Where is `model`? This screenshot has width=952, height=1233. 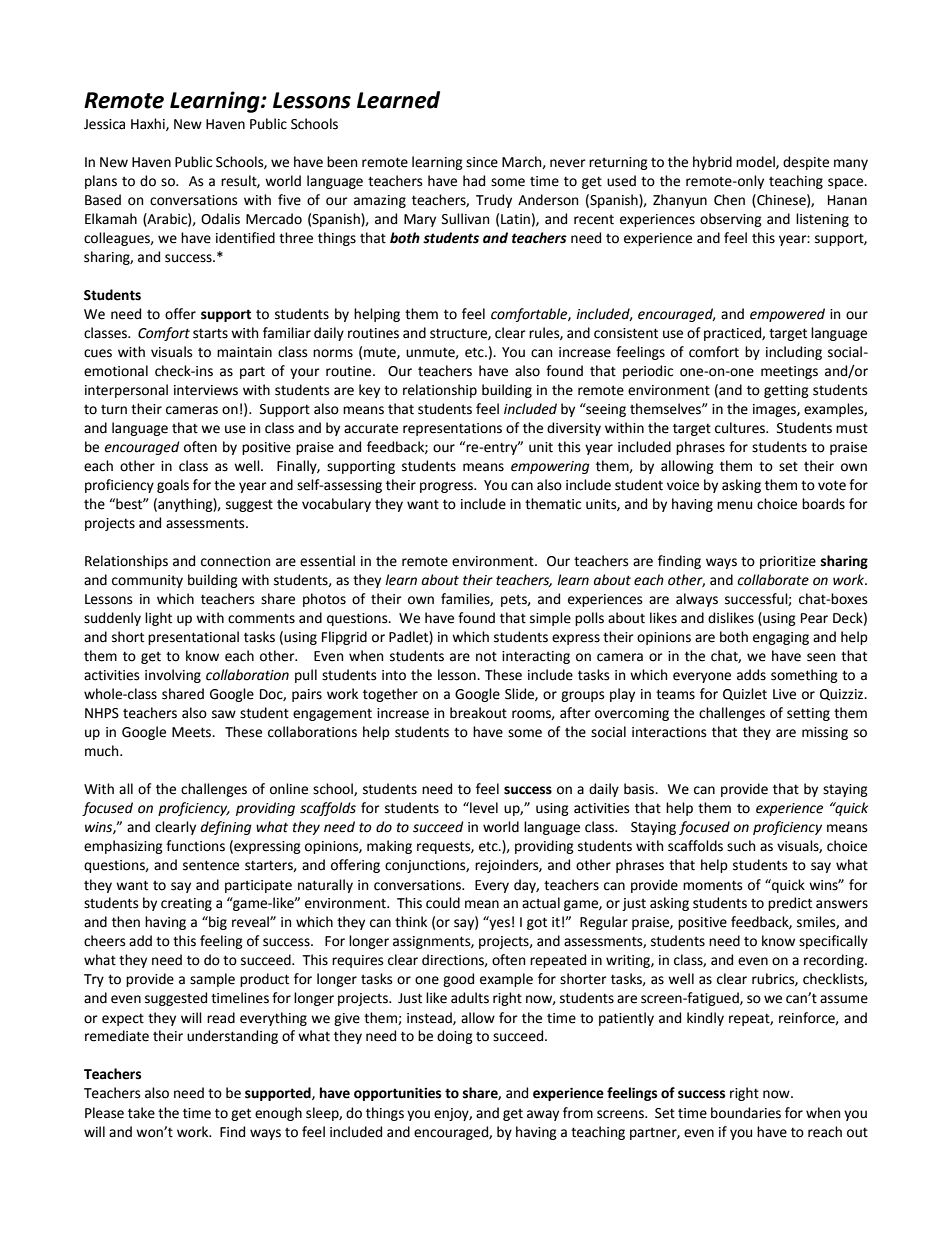 model is located at coordinates (756, 162).
